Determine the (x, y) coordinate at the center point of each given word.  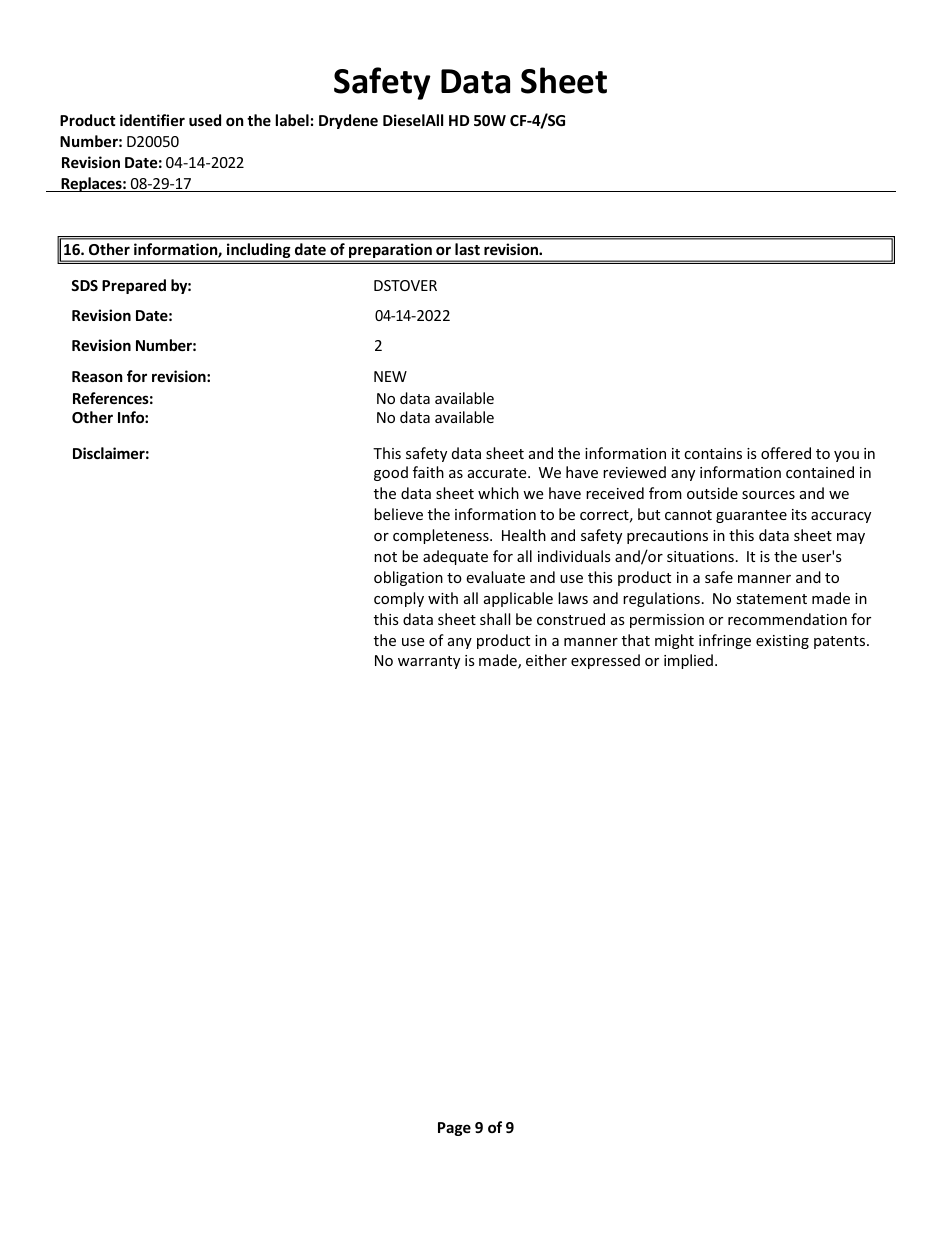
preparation (390, 252)
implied (688, 661)
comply (399, 599)
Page (454, 1129)
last (467, 249)
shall (495, 619)
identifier (152, 120)
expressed (605, 661)
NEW (390, 376)
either (546, 660)
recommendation (787, 619)
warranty (429, 662)
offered (786, 453)
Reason (97, 376)
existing (782, 642)
